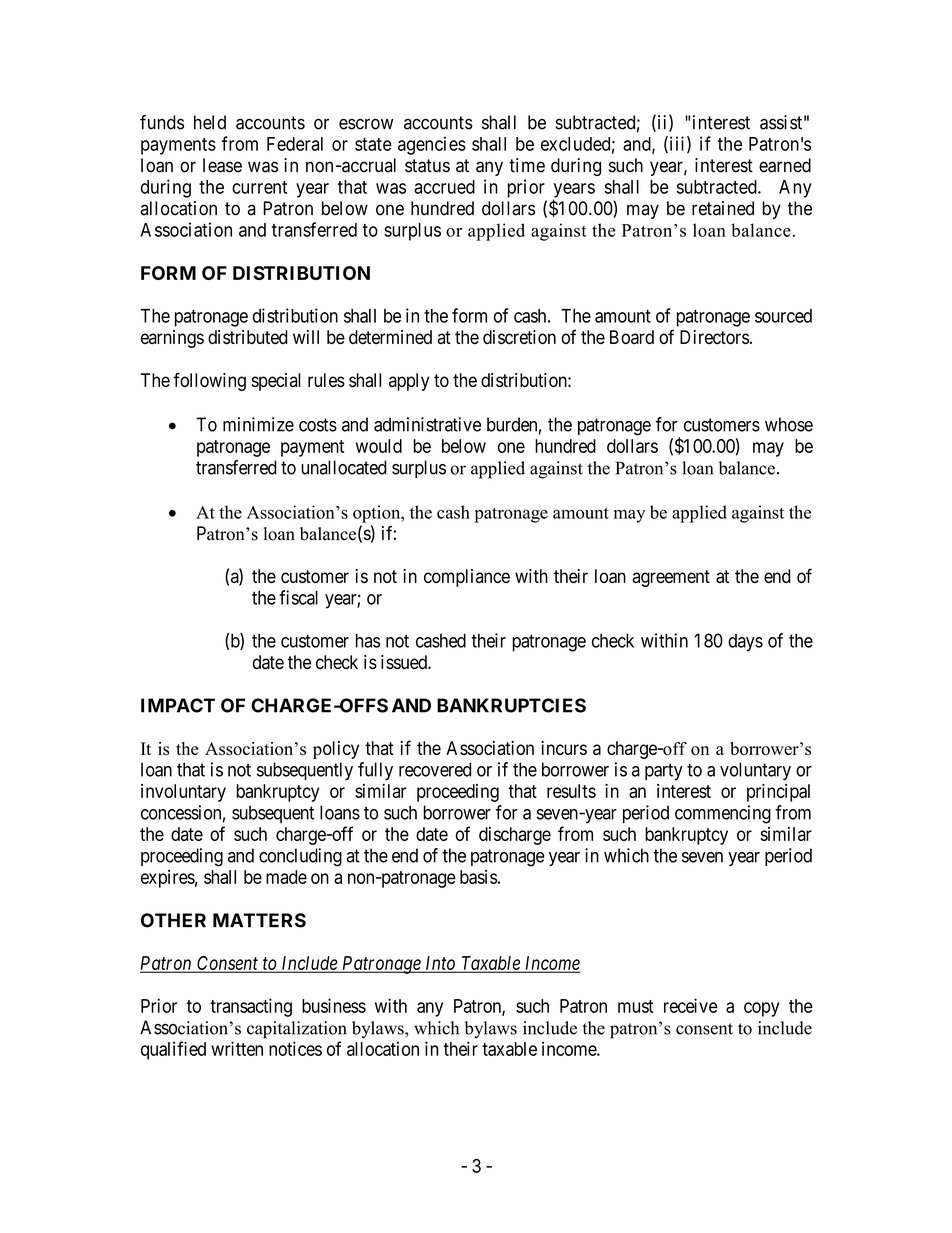 The image size is (952, 1233). Describe the element at coordinates (789, 424) in the image. I see `whose` at that location.
